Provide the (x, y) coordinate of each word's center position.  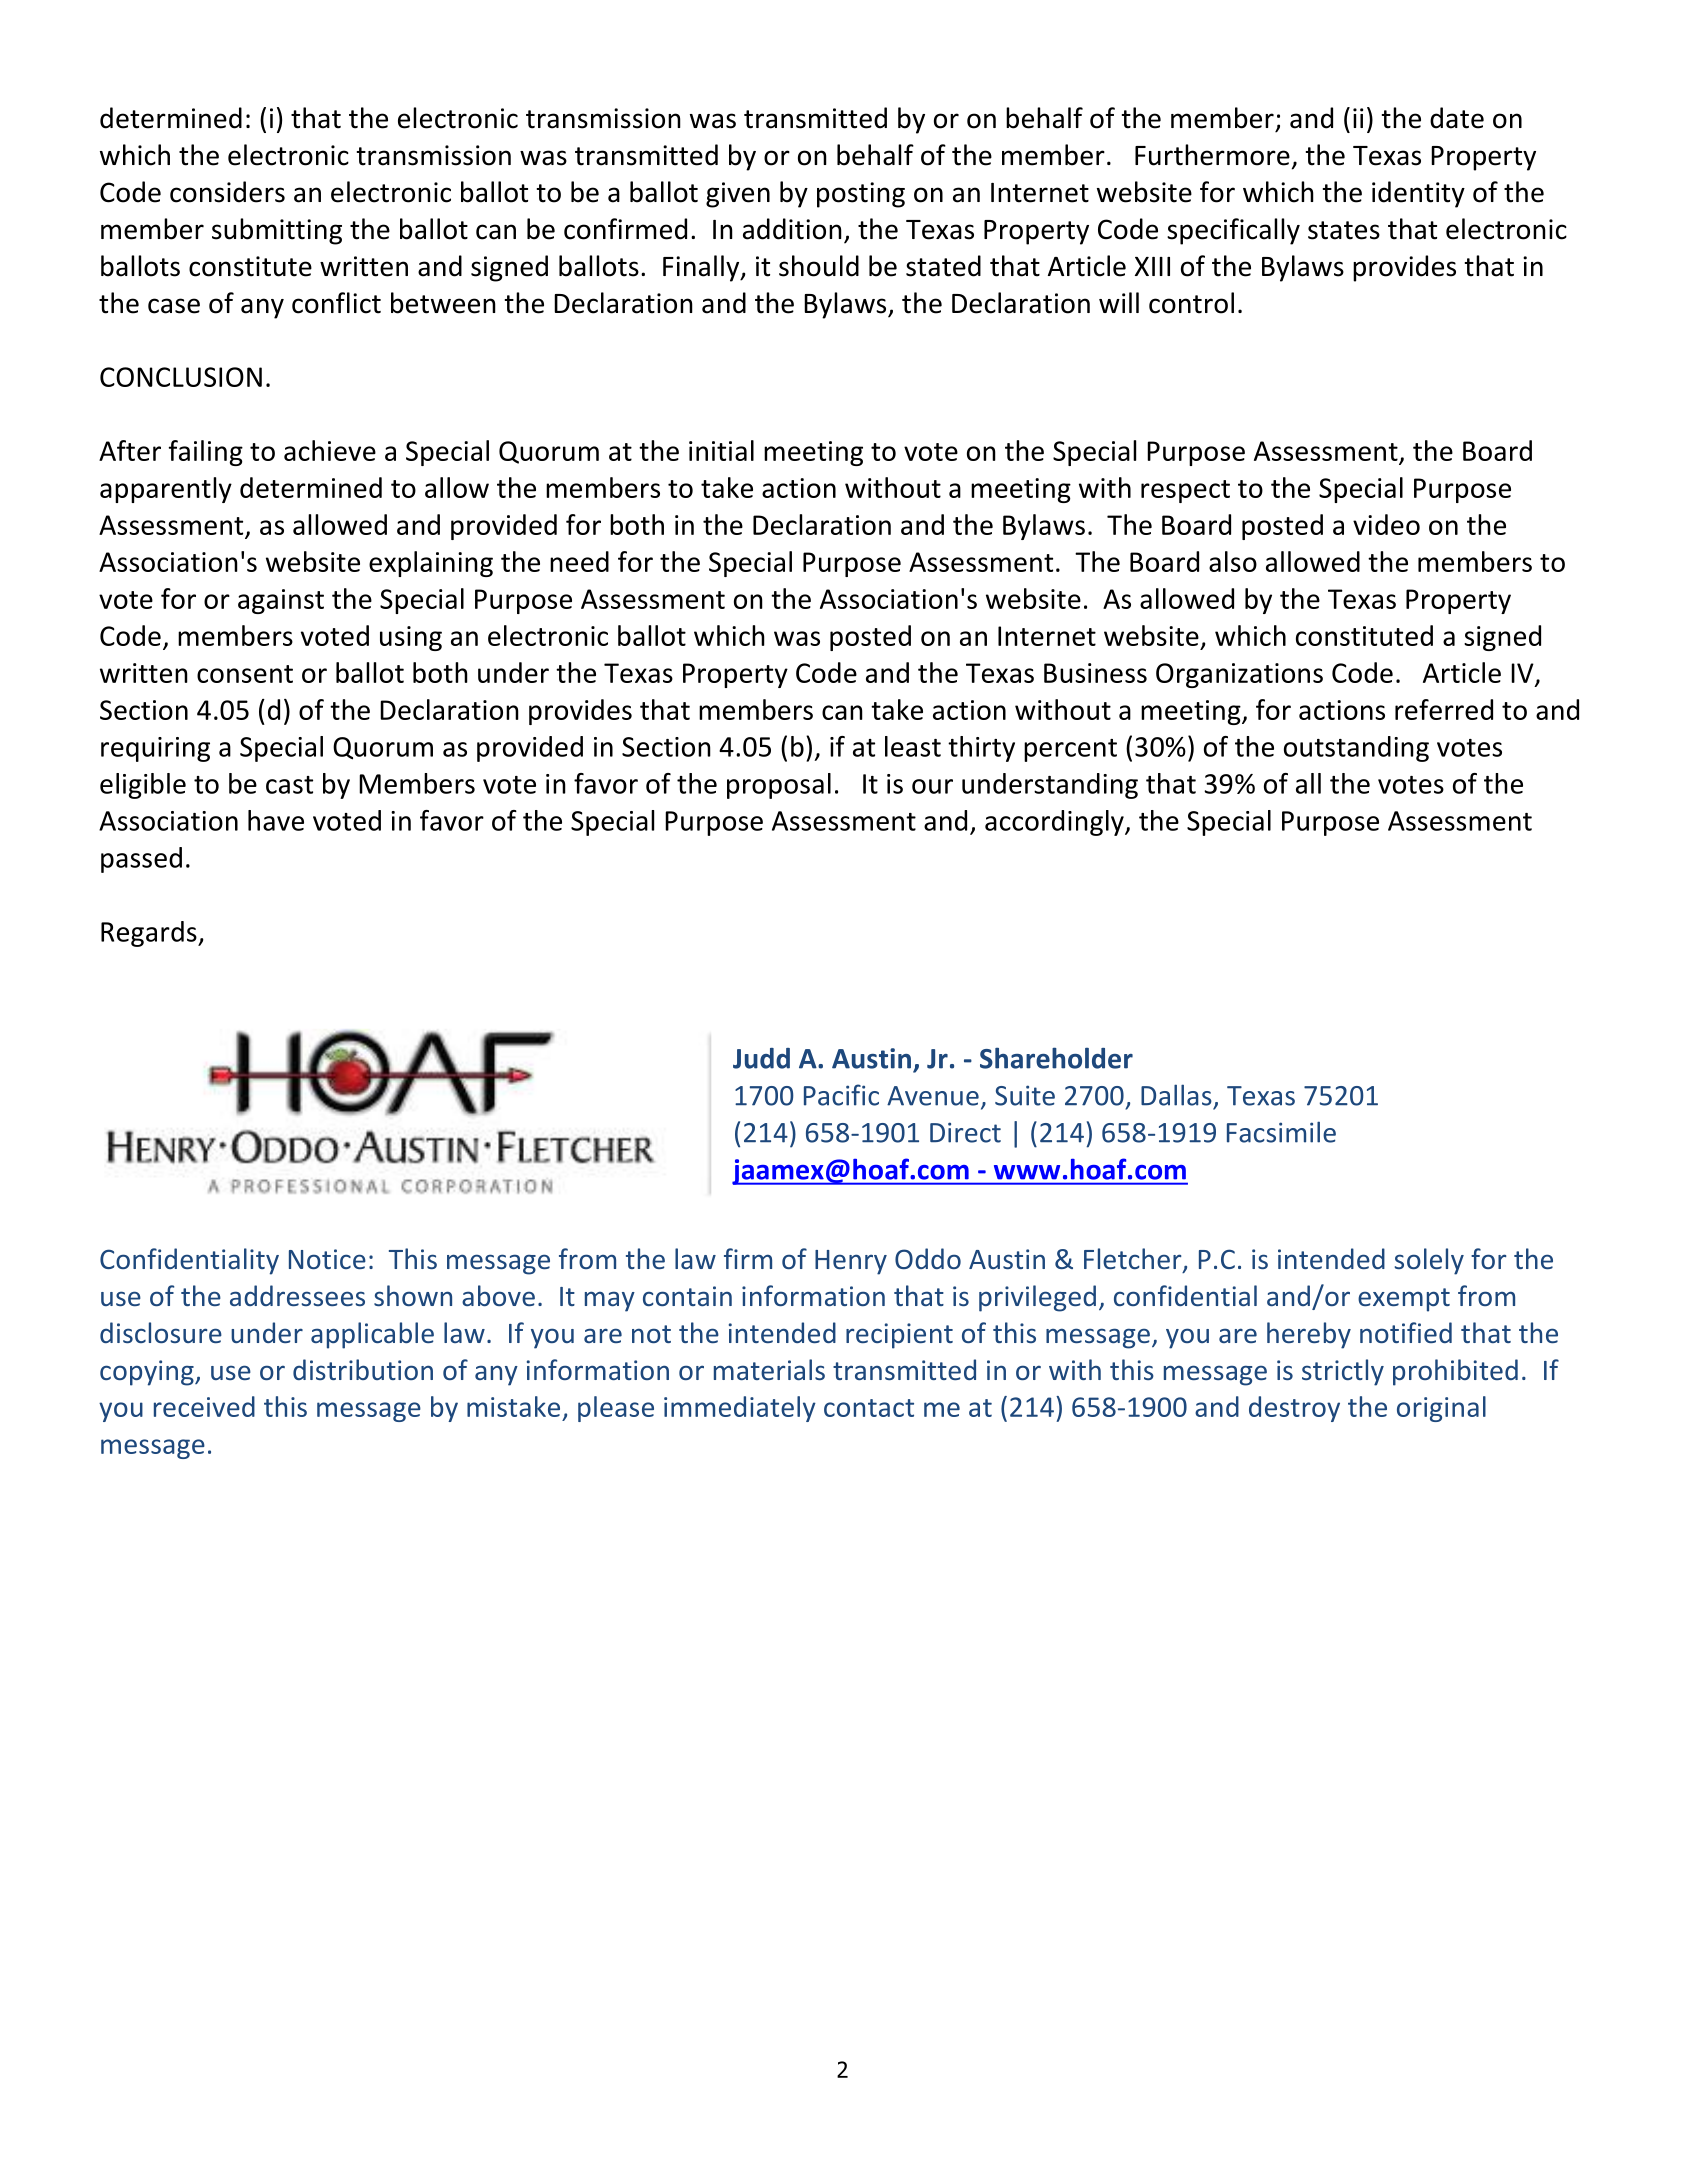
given (738, 195)
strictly (1343, 1372)
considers (227, 192)
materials (769, 1369)
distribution (363, 1369)
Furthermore (1212, 155)
